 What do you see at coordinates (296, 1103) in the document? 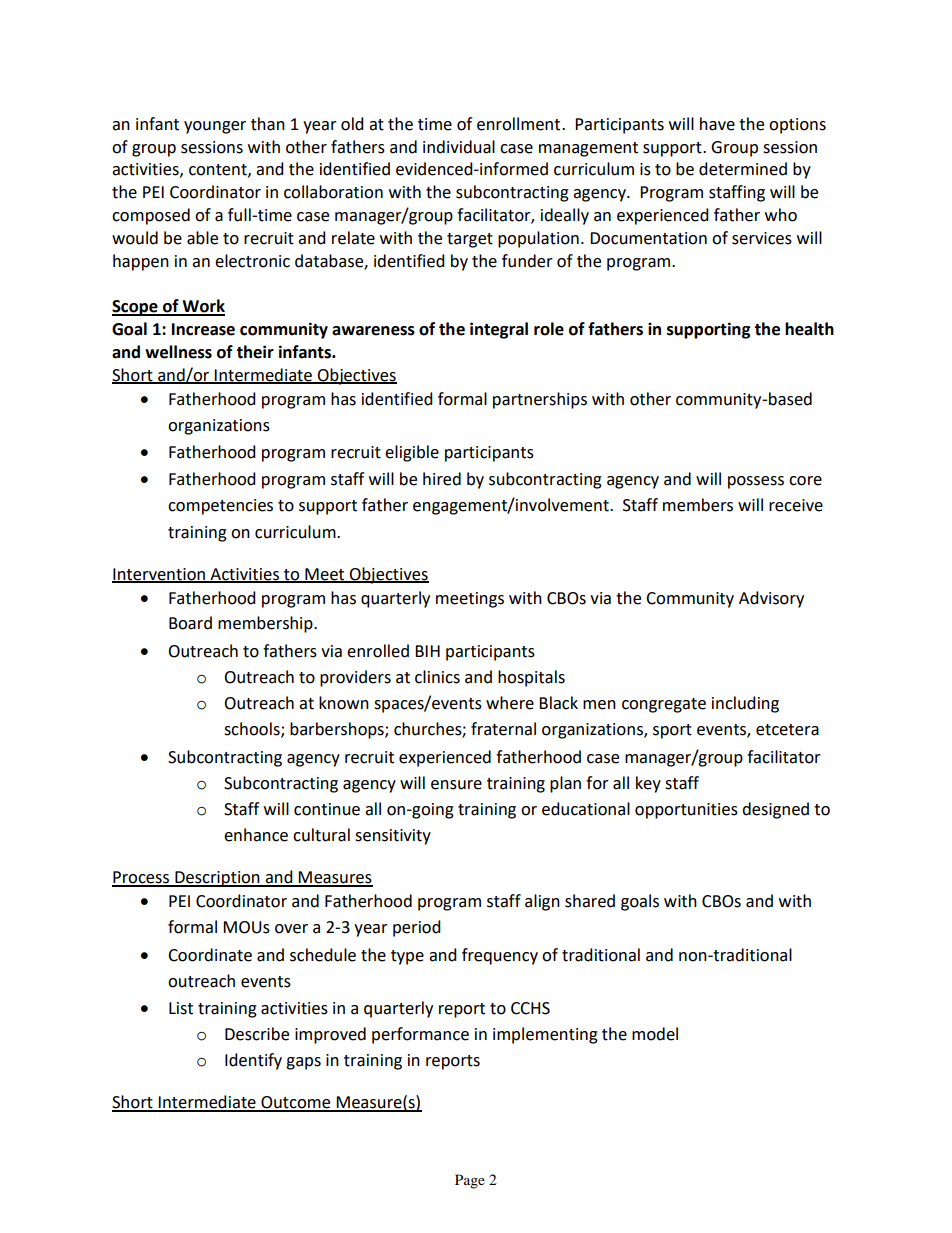
I see `Outcome` at bounding box center [296, 1103].
